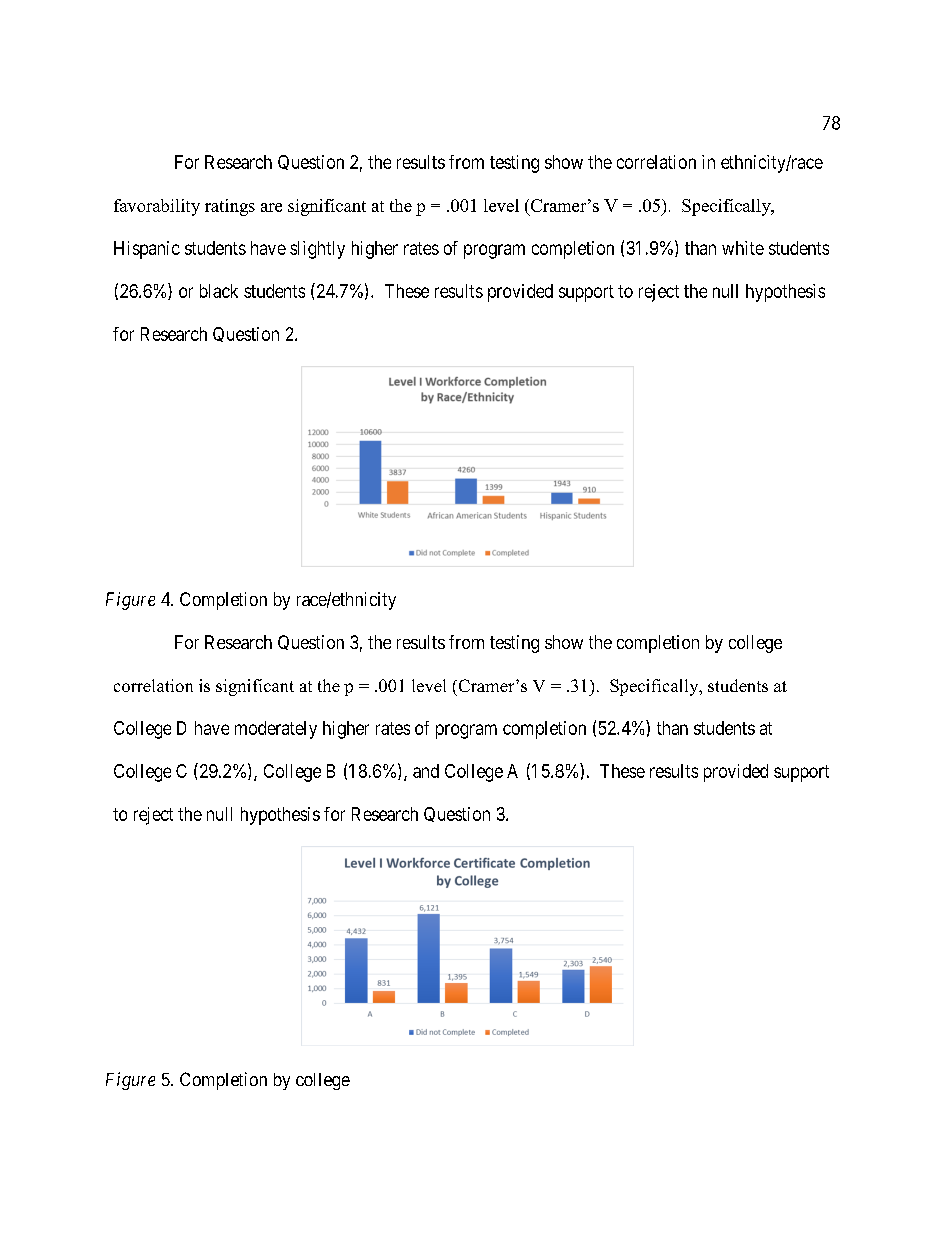  What do you see at coordinates (230, 207) in the document?
I see `ratings` at bounding box center [230, 207].
